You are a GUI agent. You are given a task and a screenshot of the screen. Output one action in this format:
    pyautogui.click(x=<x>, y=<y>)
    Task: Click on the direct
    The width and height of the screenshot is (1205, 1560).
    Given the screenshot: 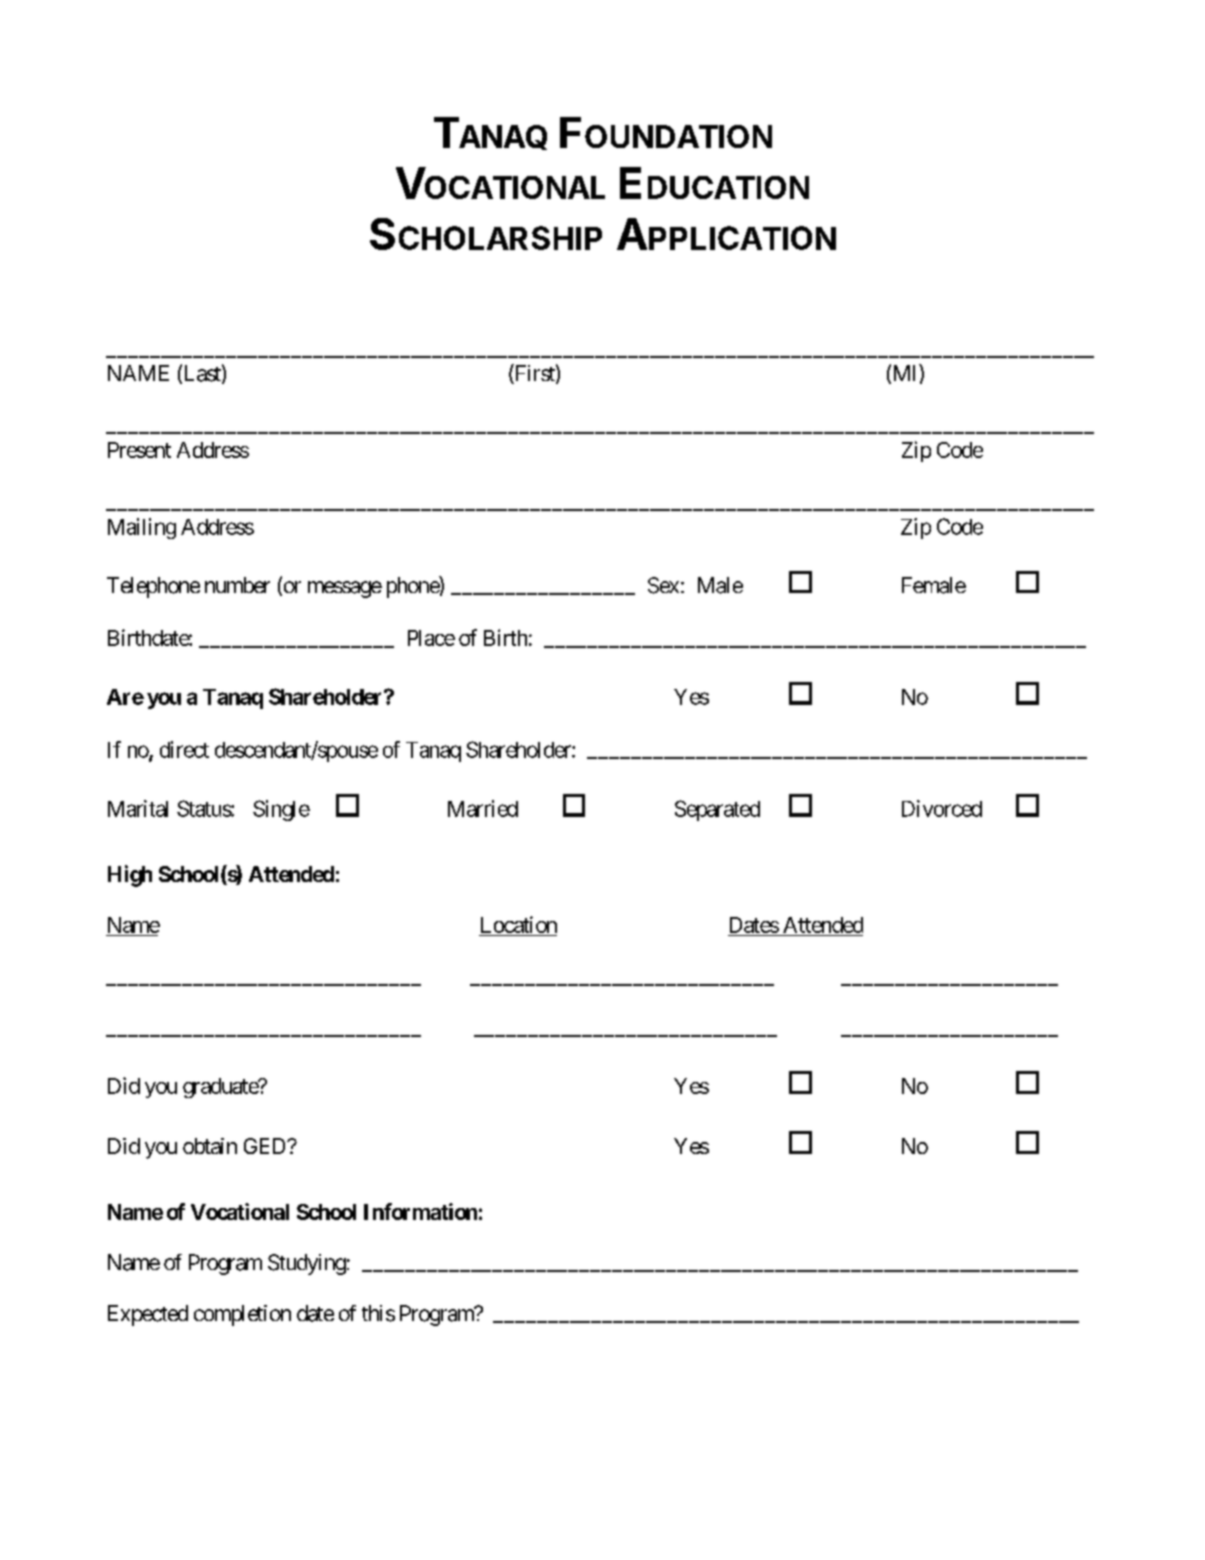 What is the action you would take?
    pyautogui.click(x=184, y=749)
